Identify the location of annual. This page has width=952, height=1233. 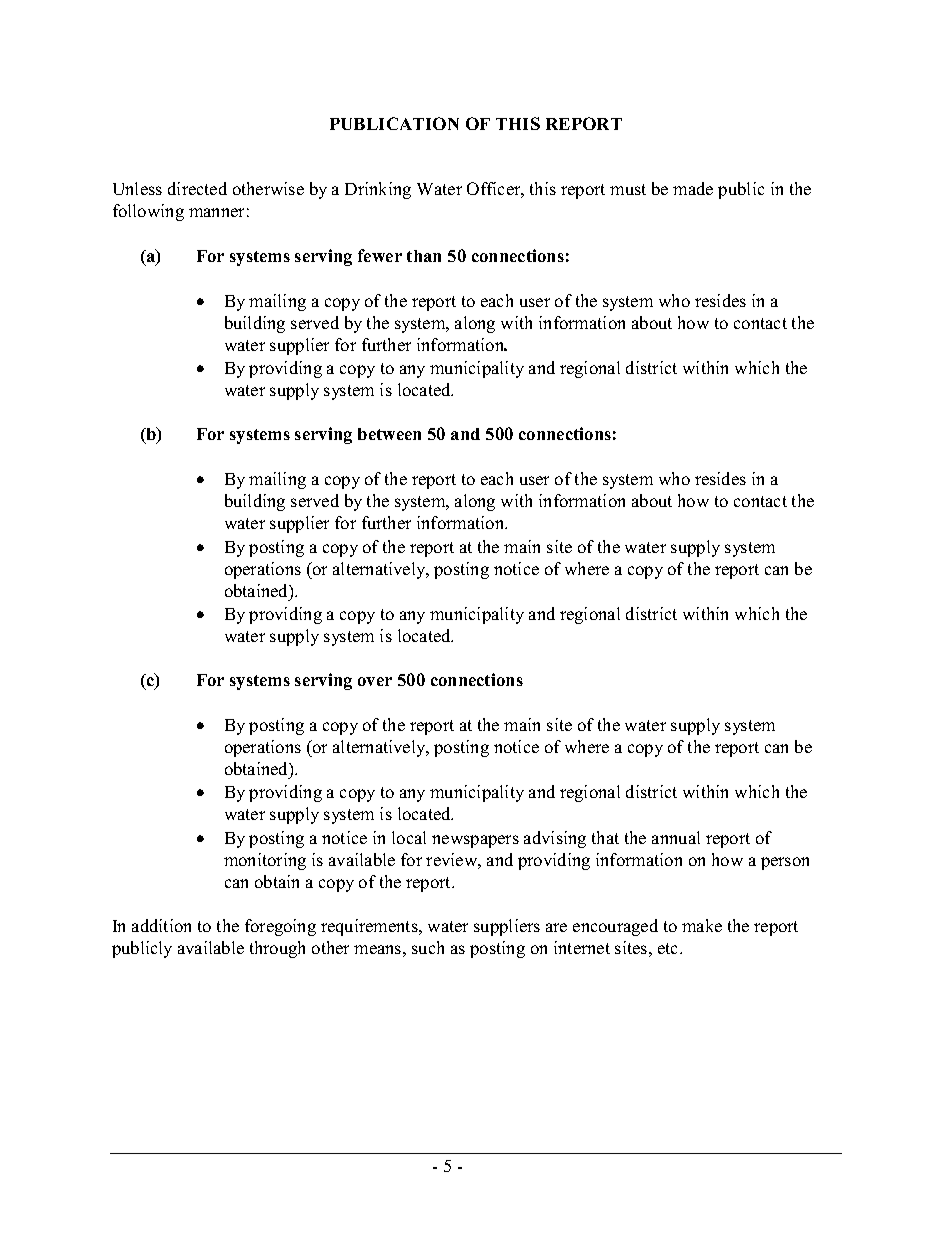
(676, 837).
